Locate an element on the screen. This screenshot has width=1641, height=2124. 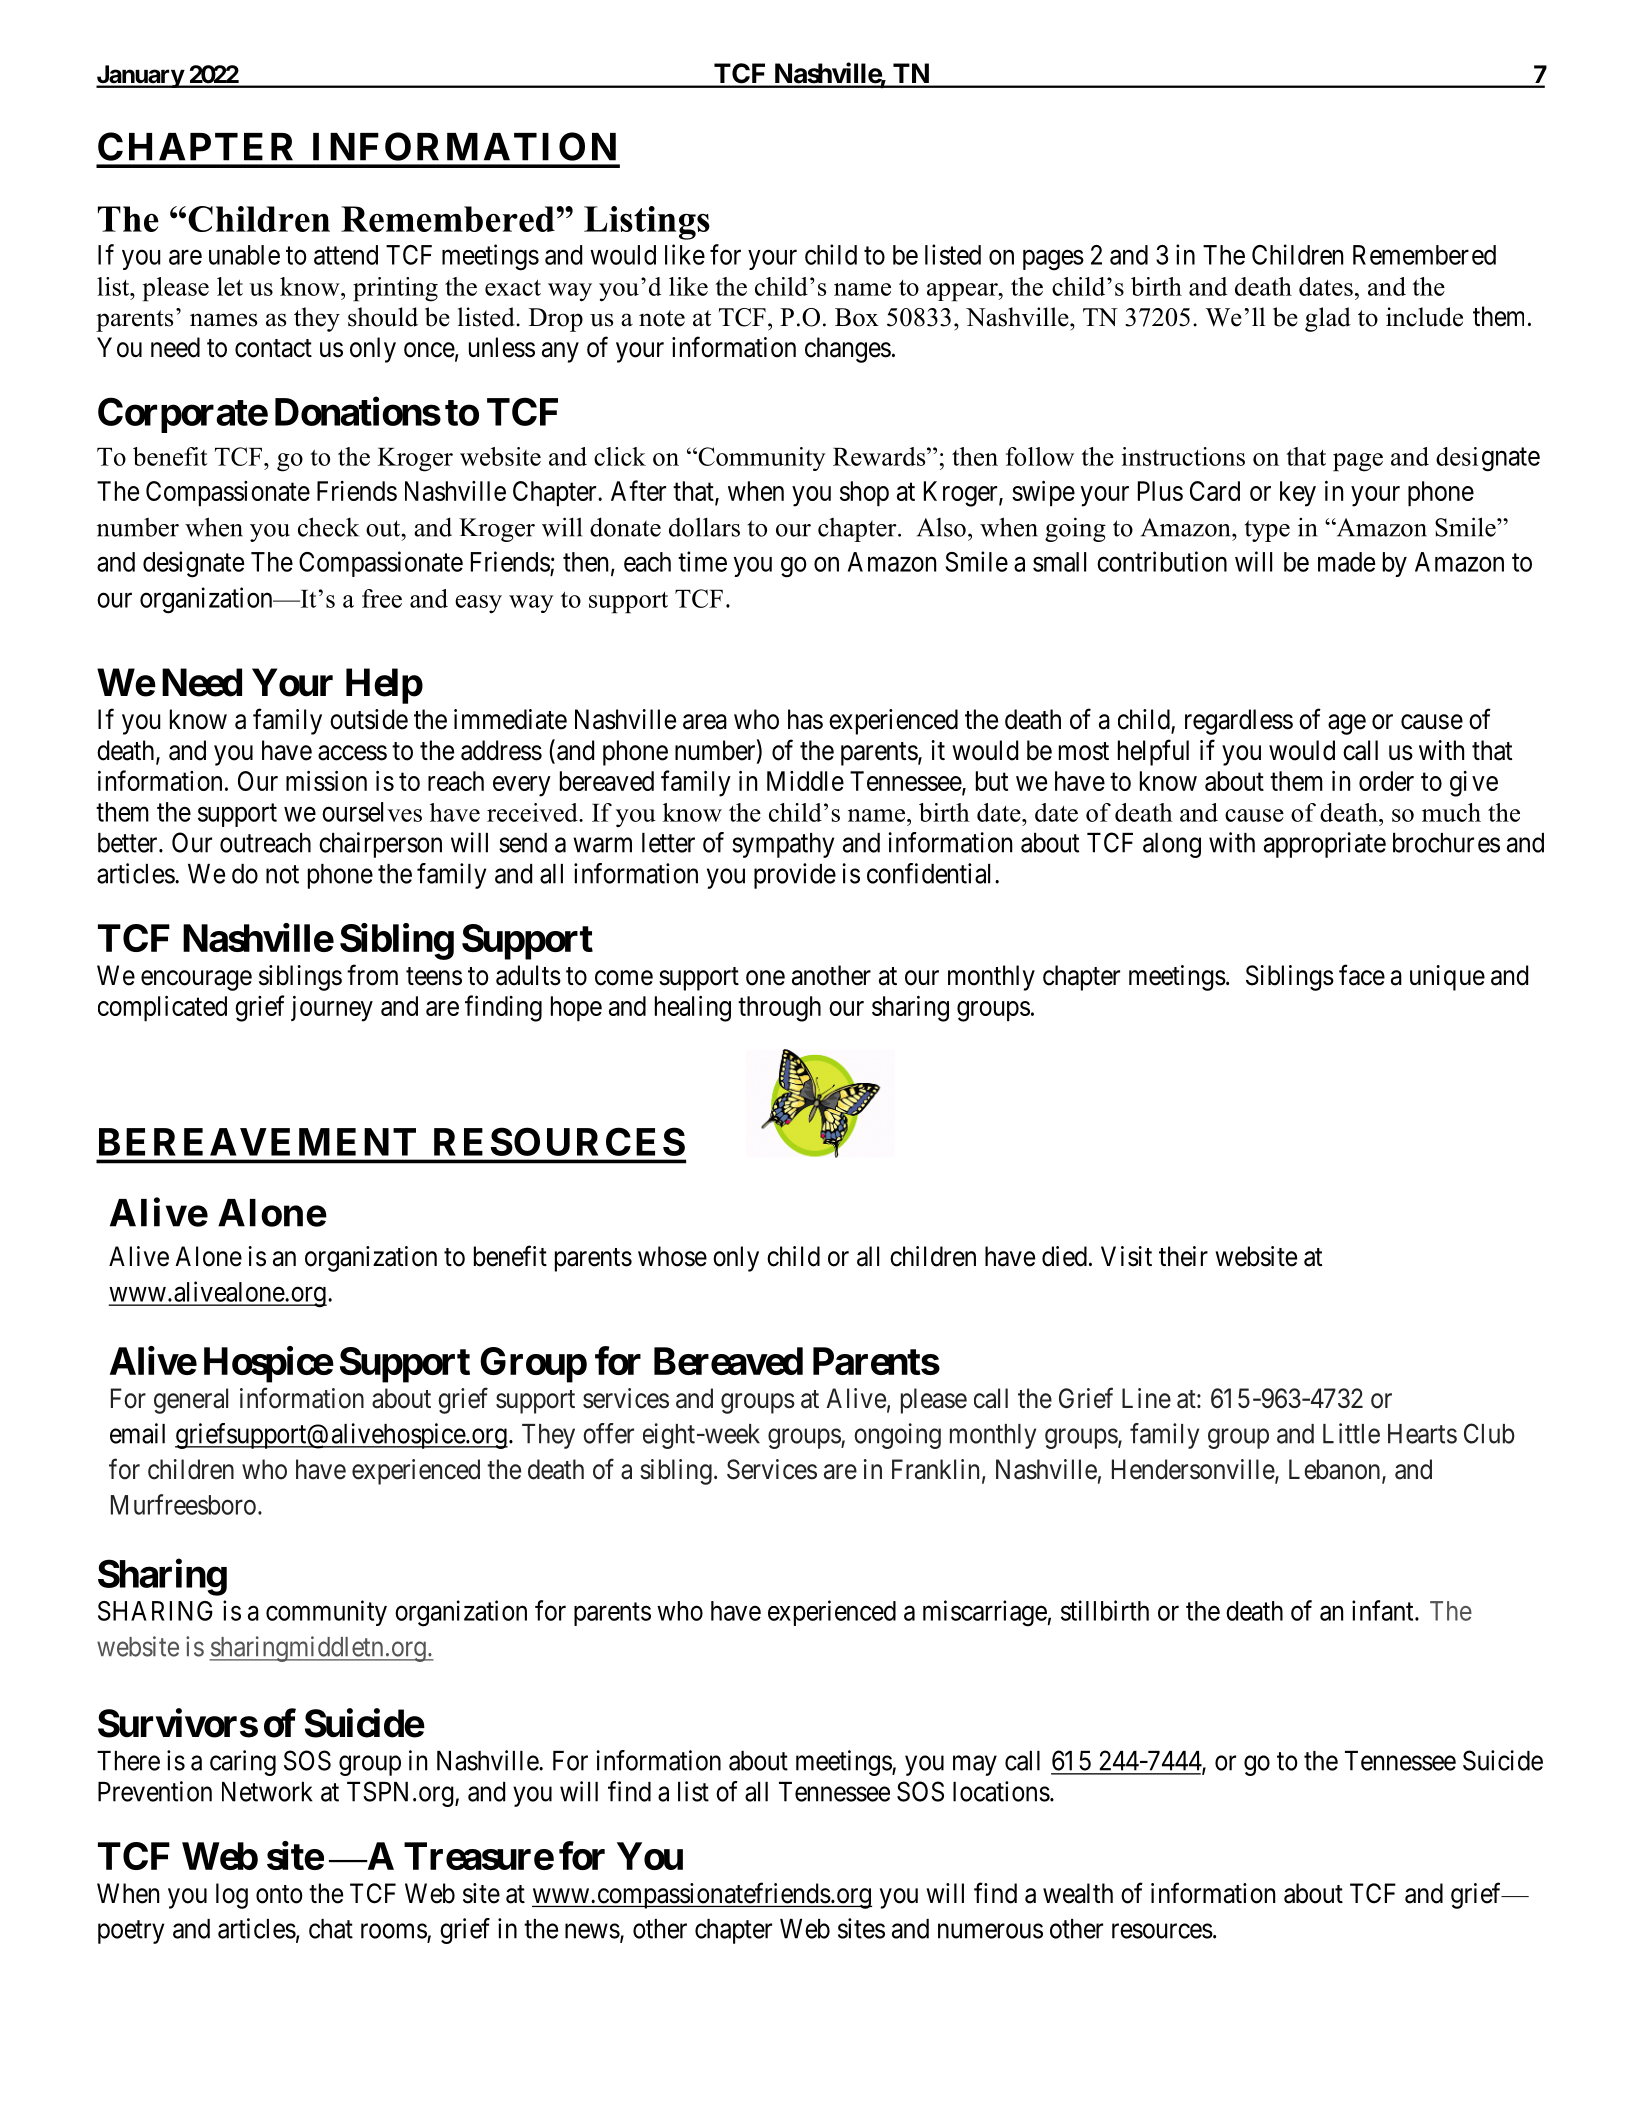
glad is located at coordinates (1328, 319).
